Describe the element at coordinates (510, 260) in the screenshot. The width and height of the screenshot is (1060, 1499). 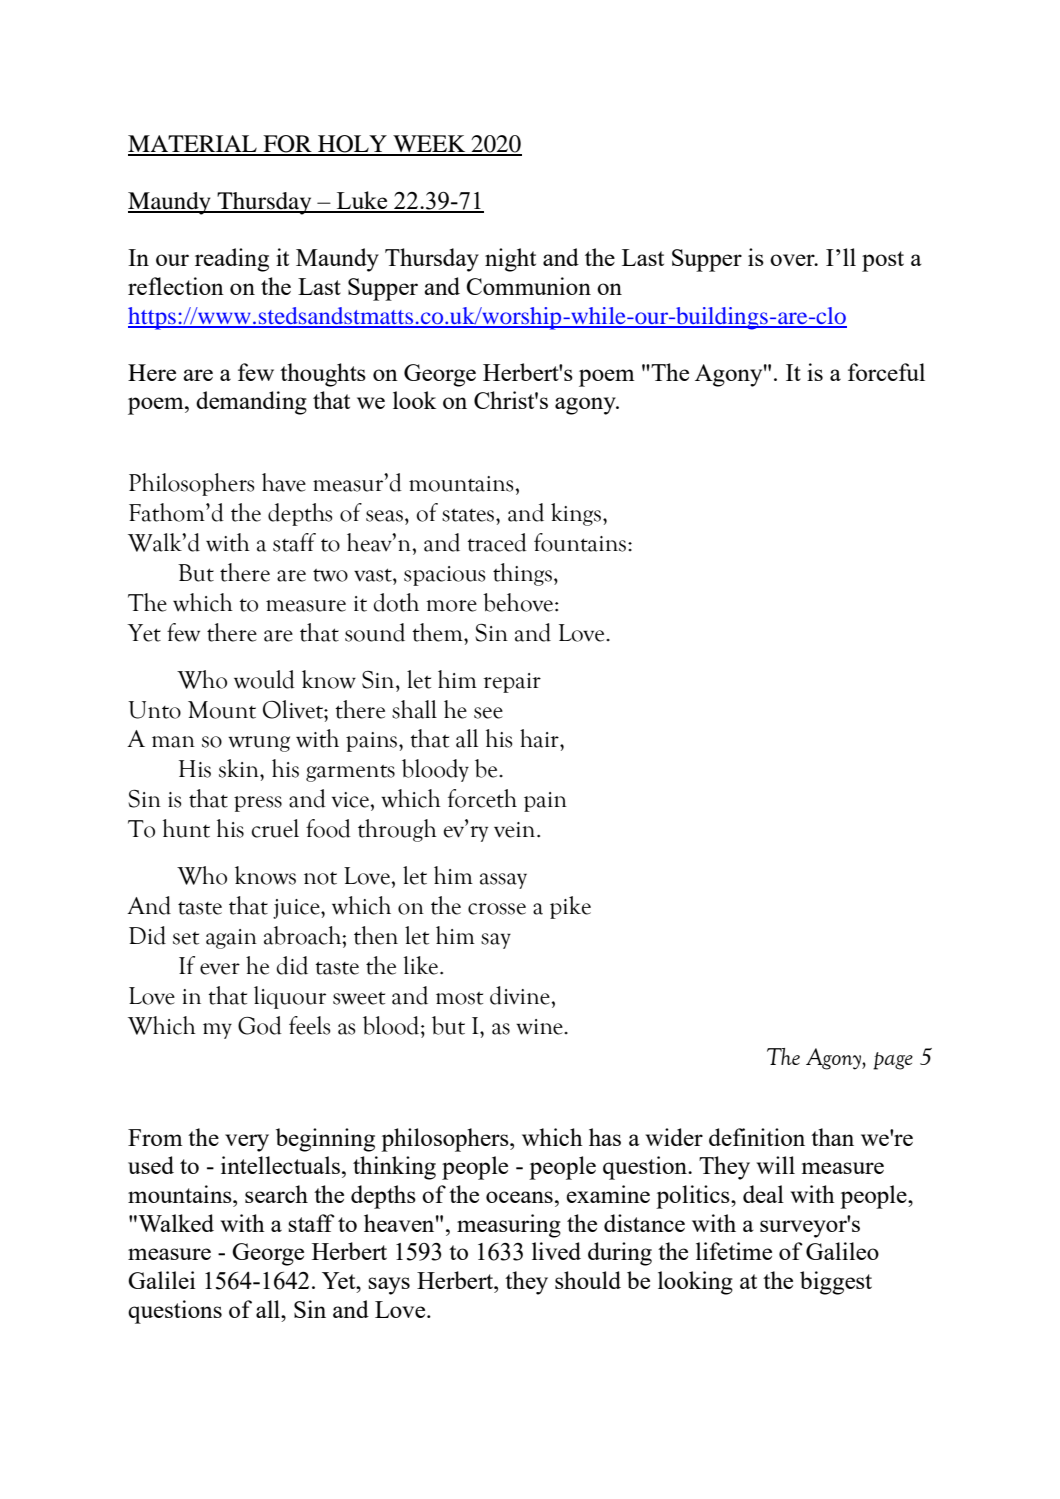
I see `night` at that location.
